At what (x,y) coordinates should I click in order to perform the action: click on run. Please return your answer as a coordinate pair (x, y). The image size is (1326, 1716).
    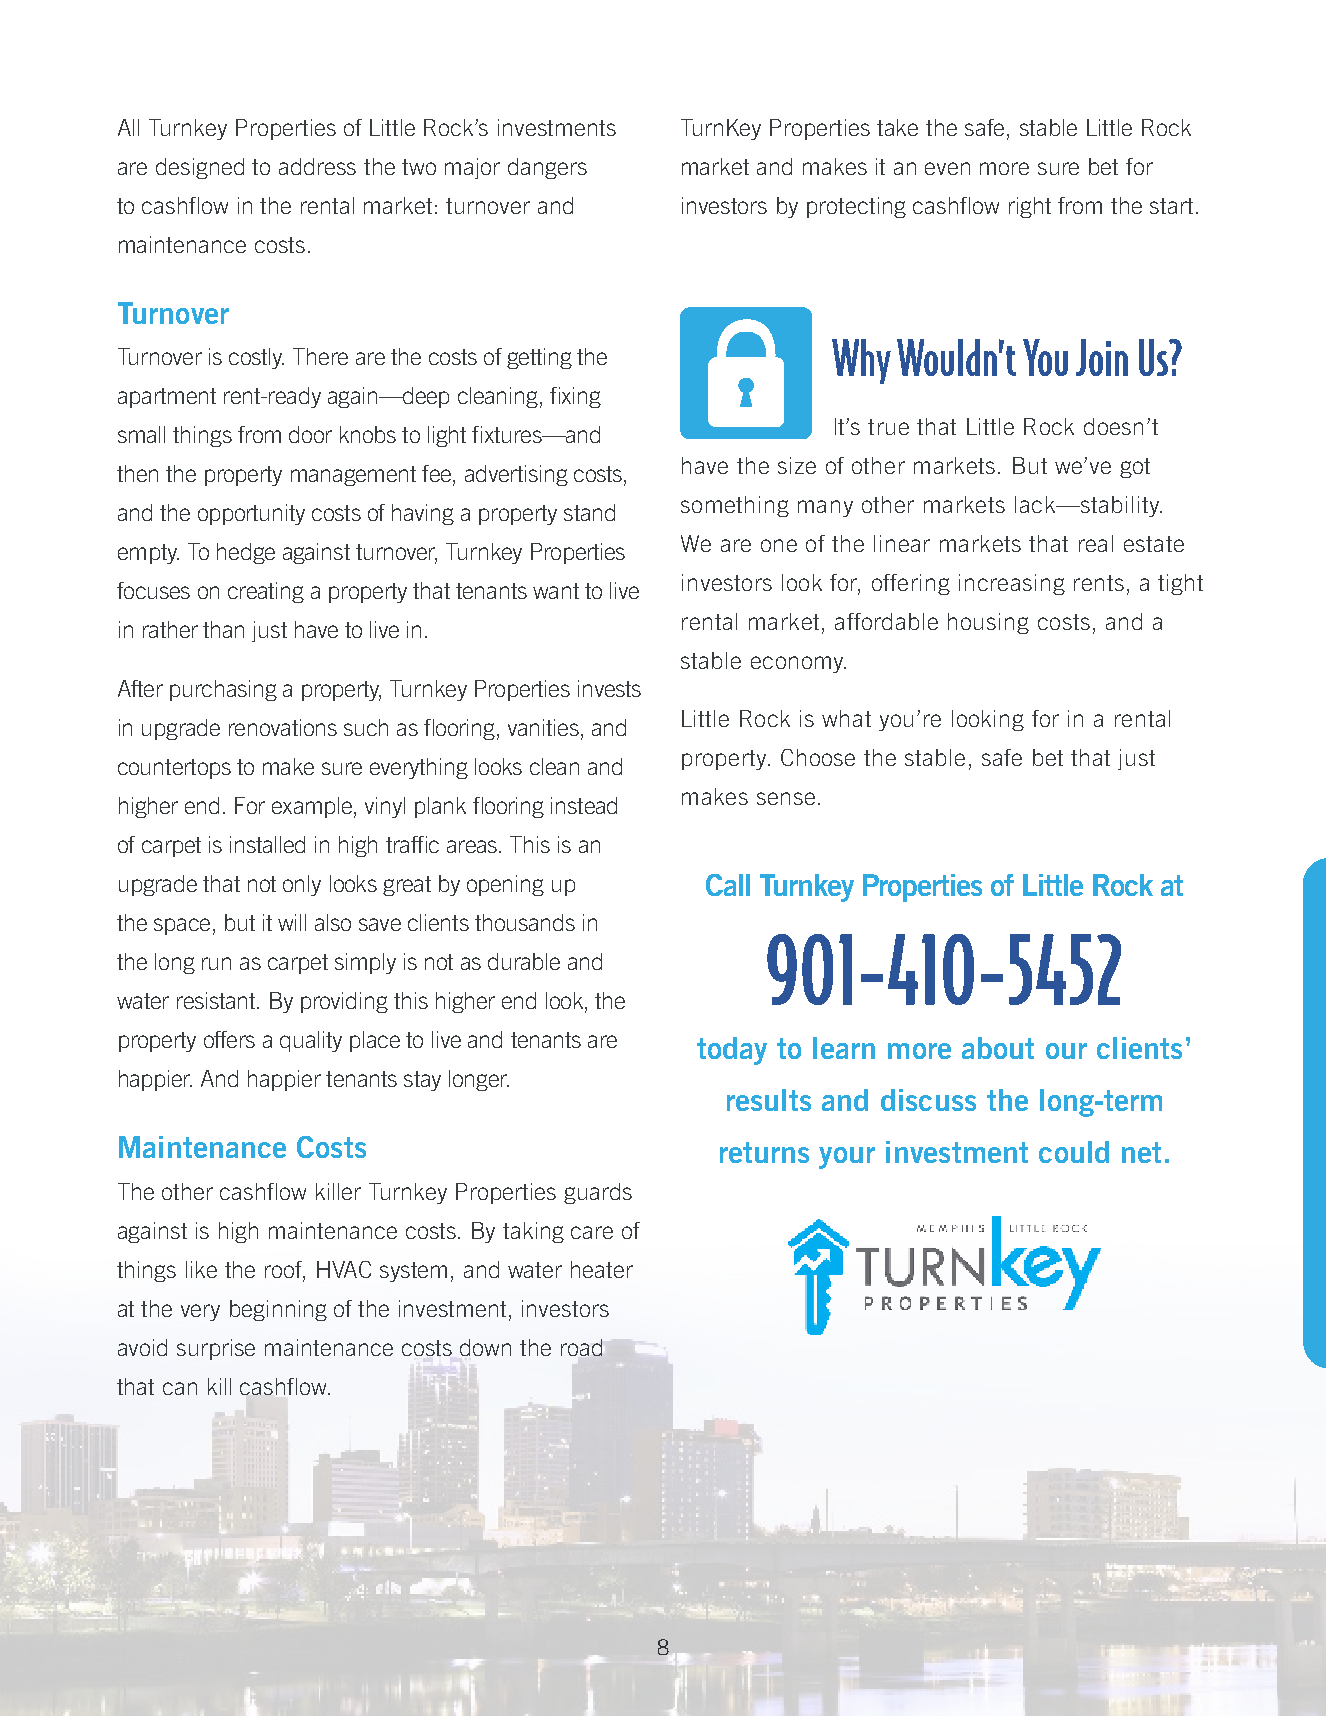
    Looking at the image, I should click on (216, 963).
